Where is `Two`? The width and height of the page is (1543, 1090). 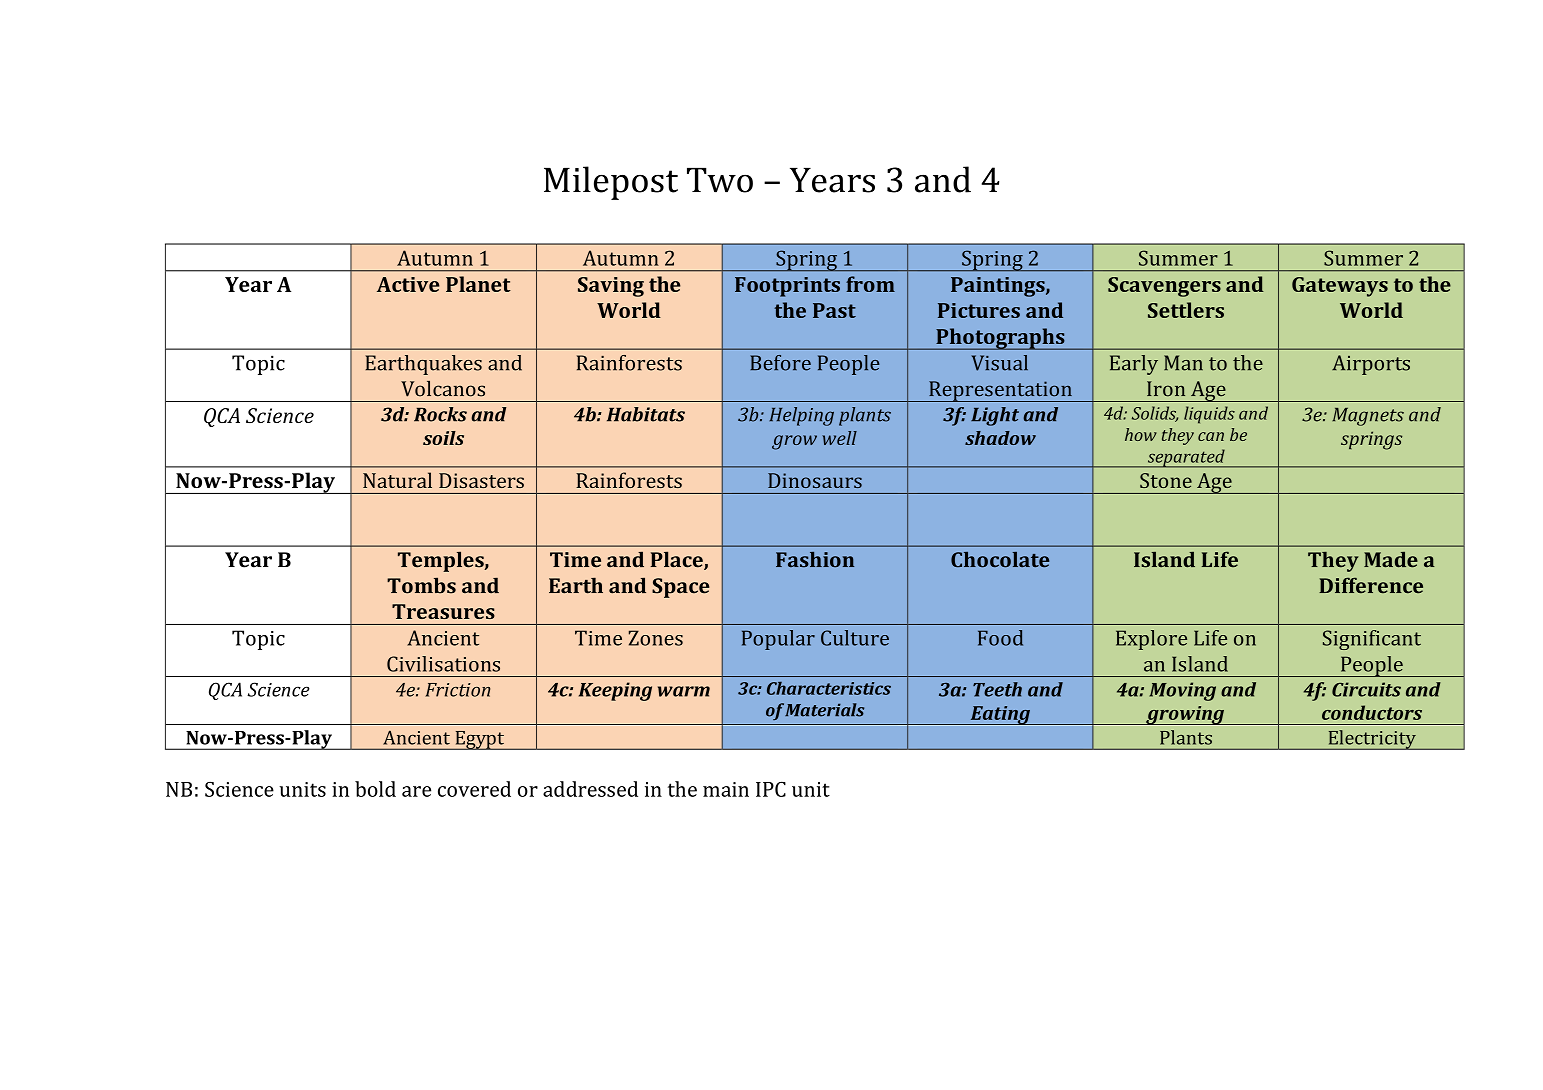
Two is located at coordinates (720, 180).
